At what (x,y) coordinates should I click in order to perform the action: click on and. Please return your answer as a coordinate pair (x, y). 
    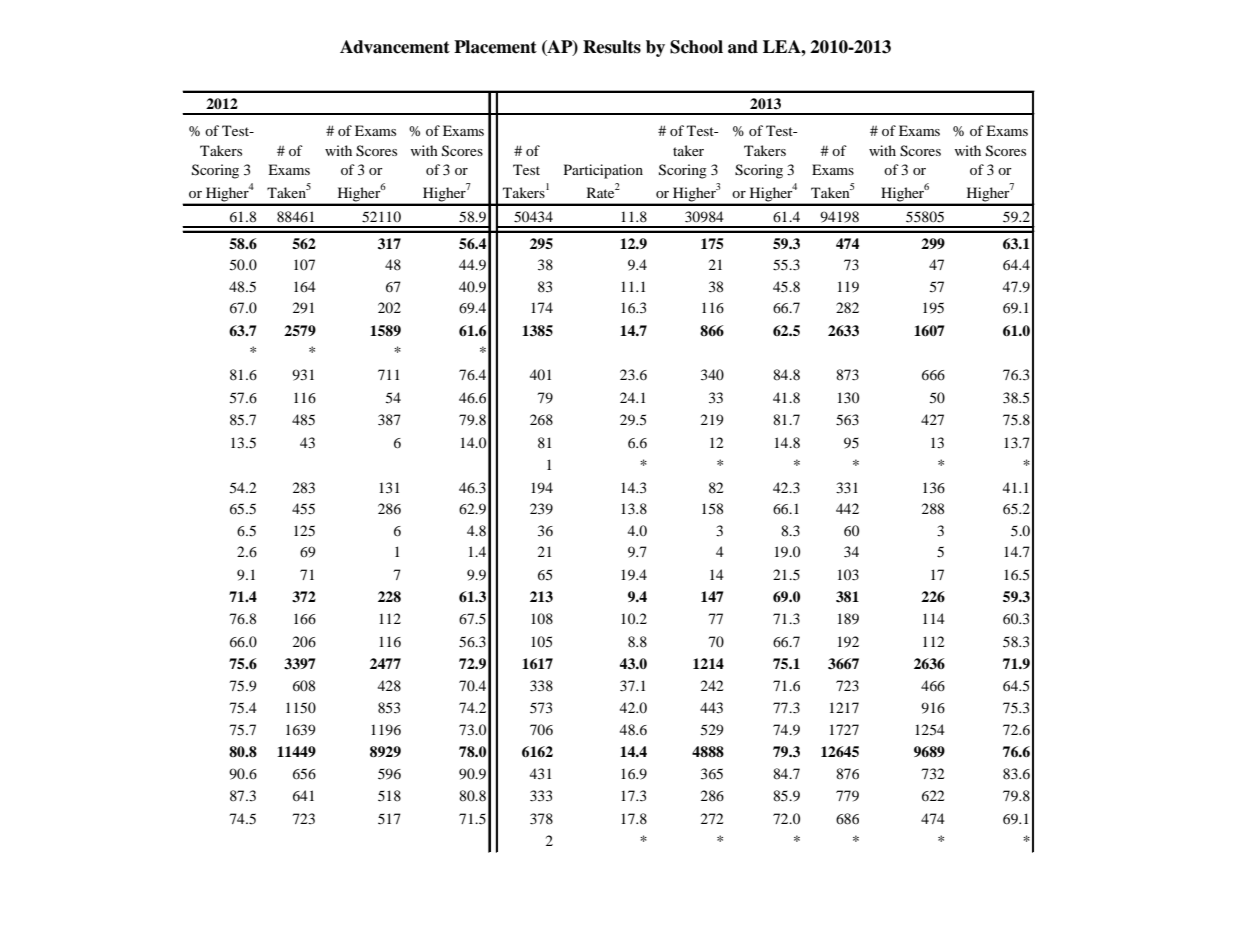
    Looking at the image, I should click on (743, 47).
